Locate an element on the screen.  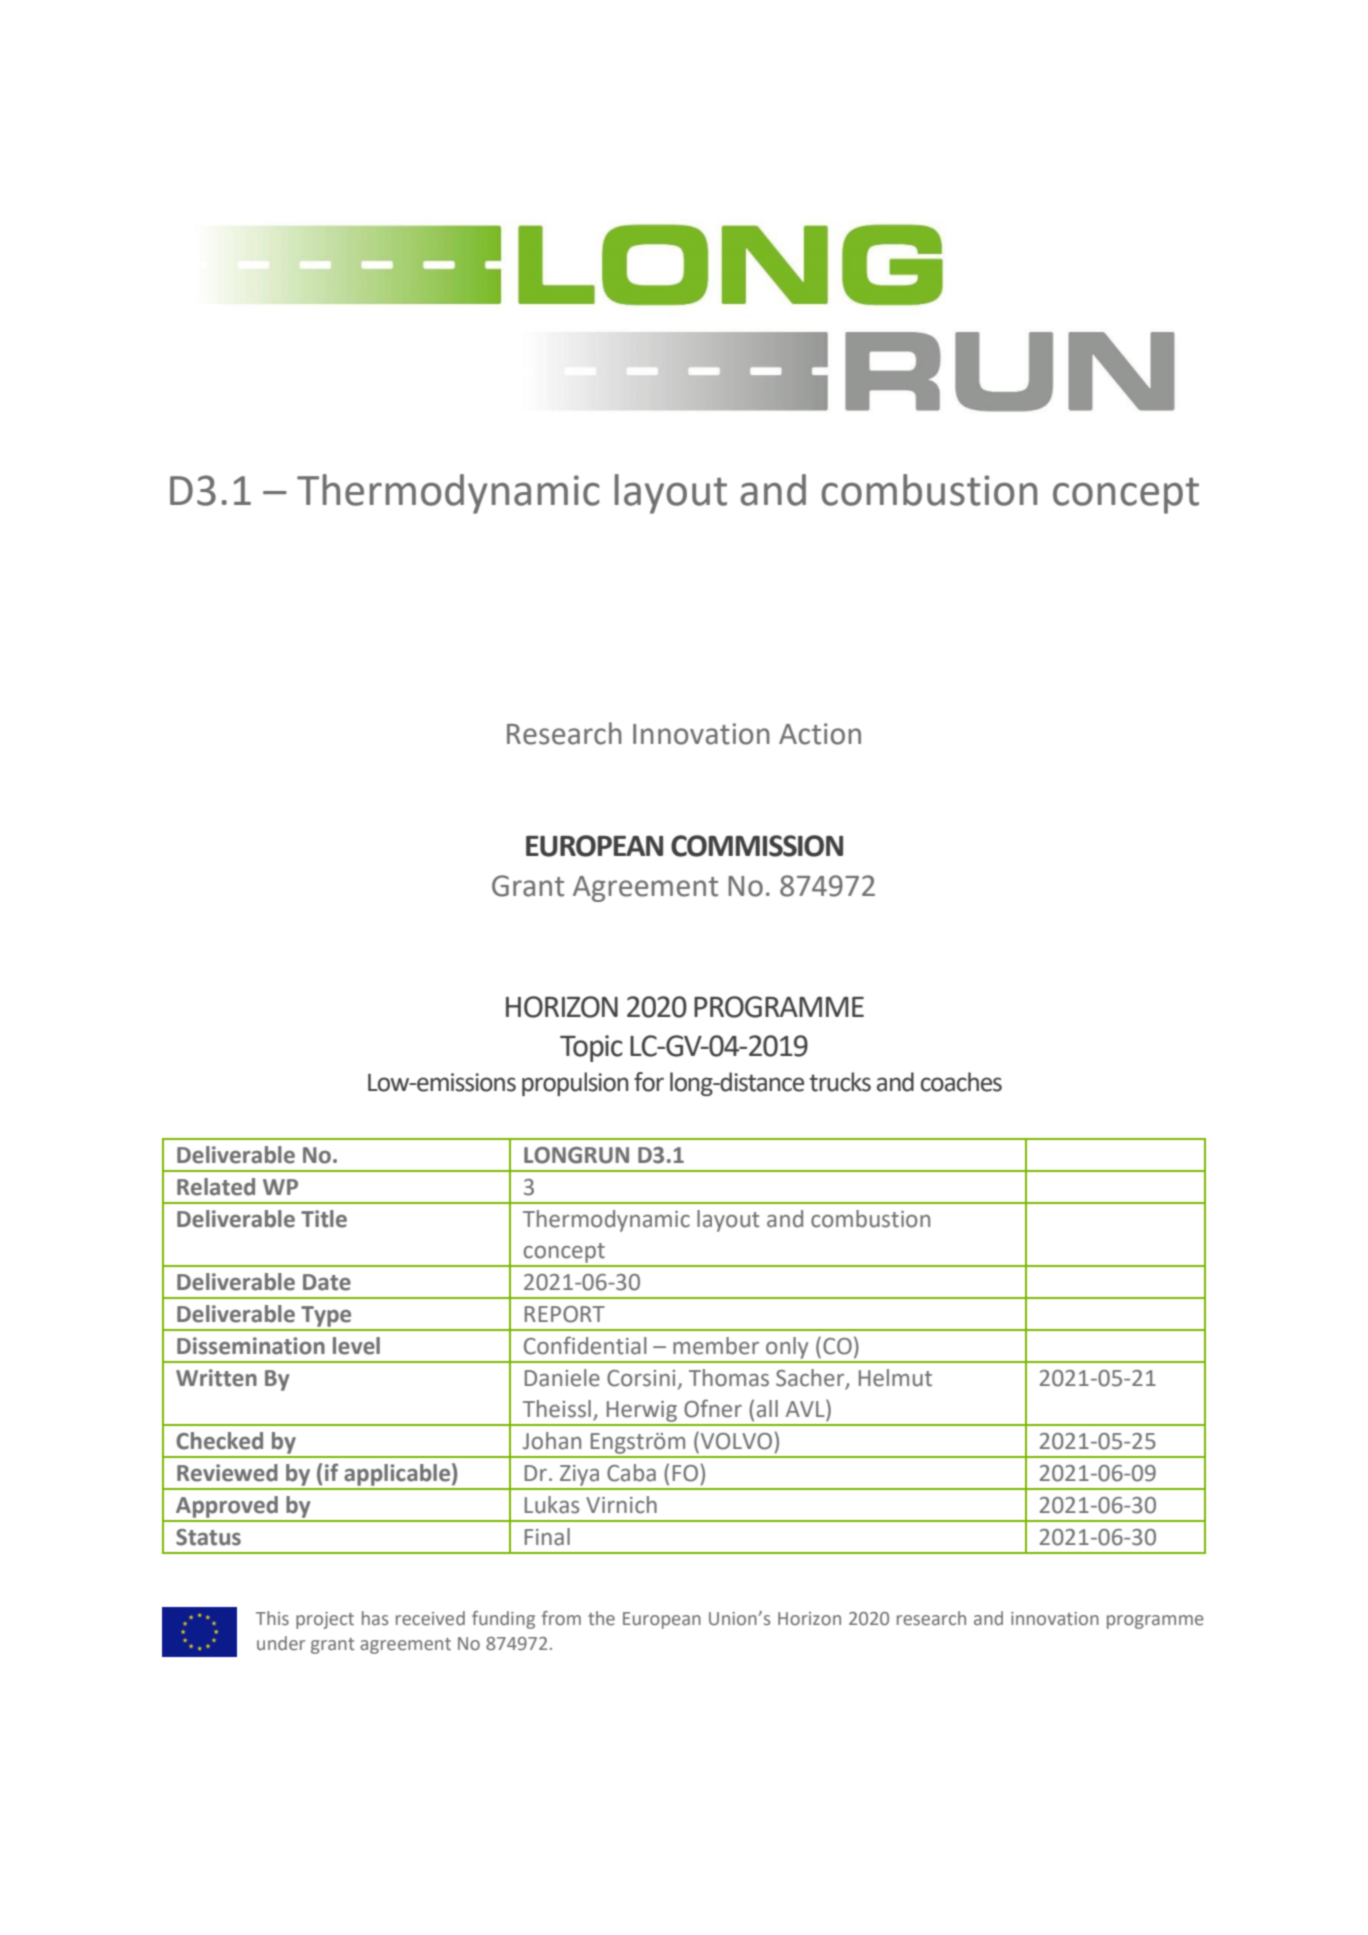
Helmut is located at coordinates (895, 1378).
